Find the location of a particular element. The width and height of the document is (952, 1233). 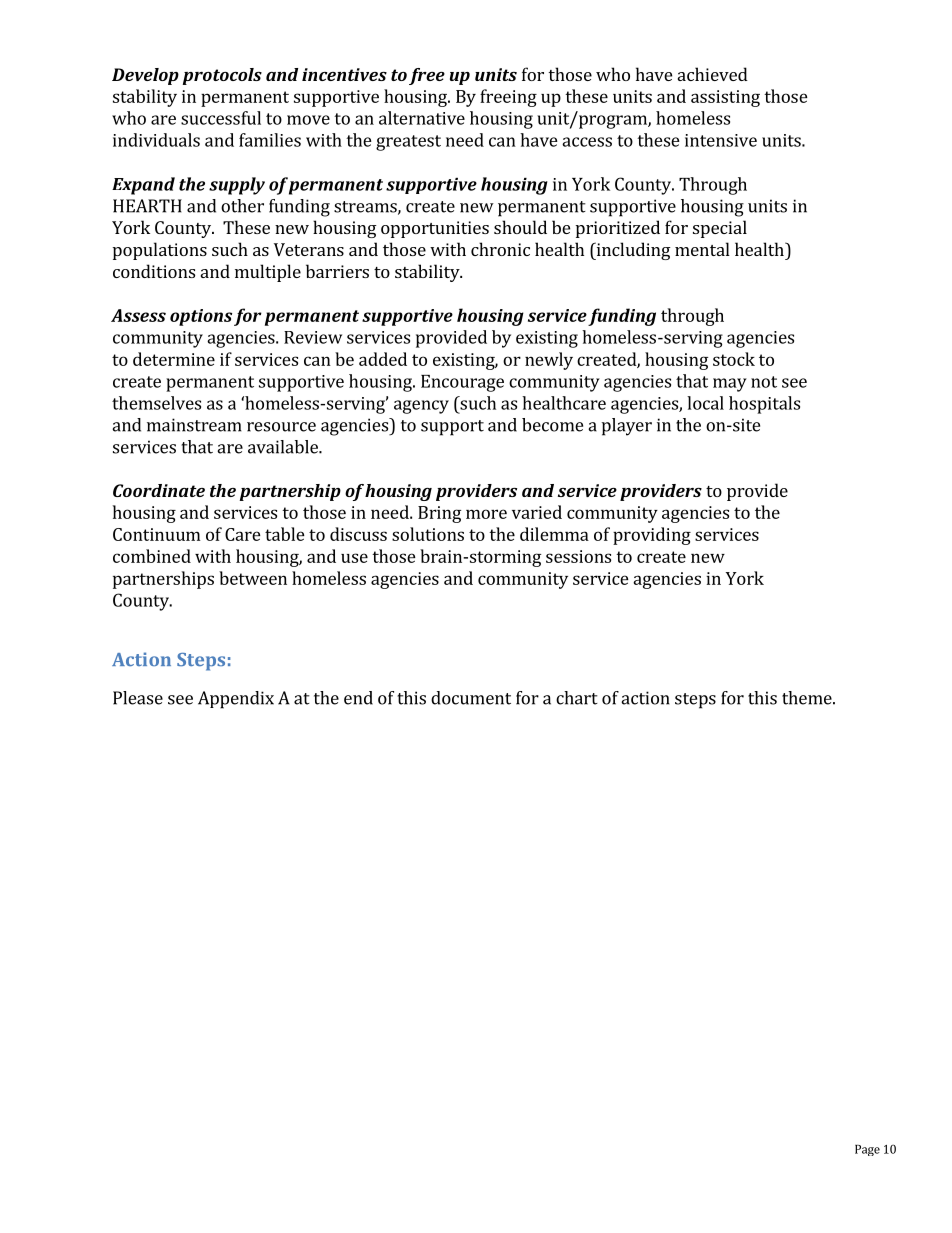

sessions is located at coordinates (578, 556).
